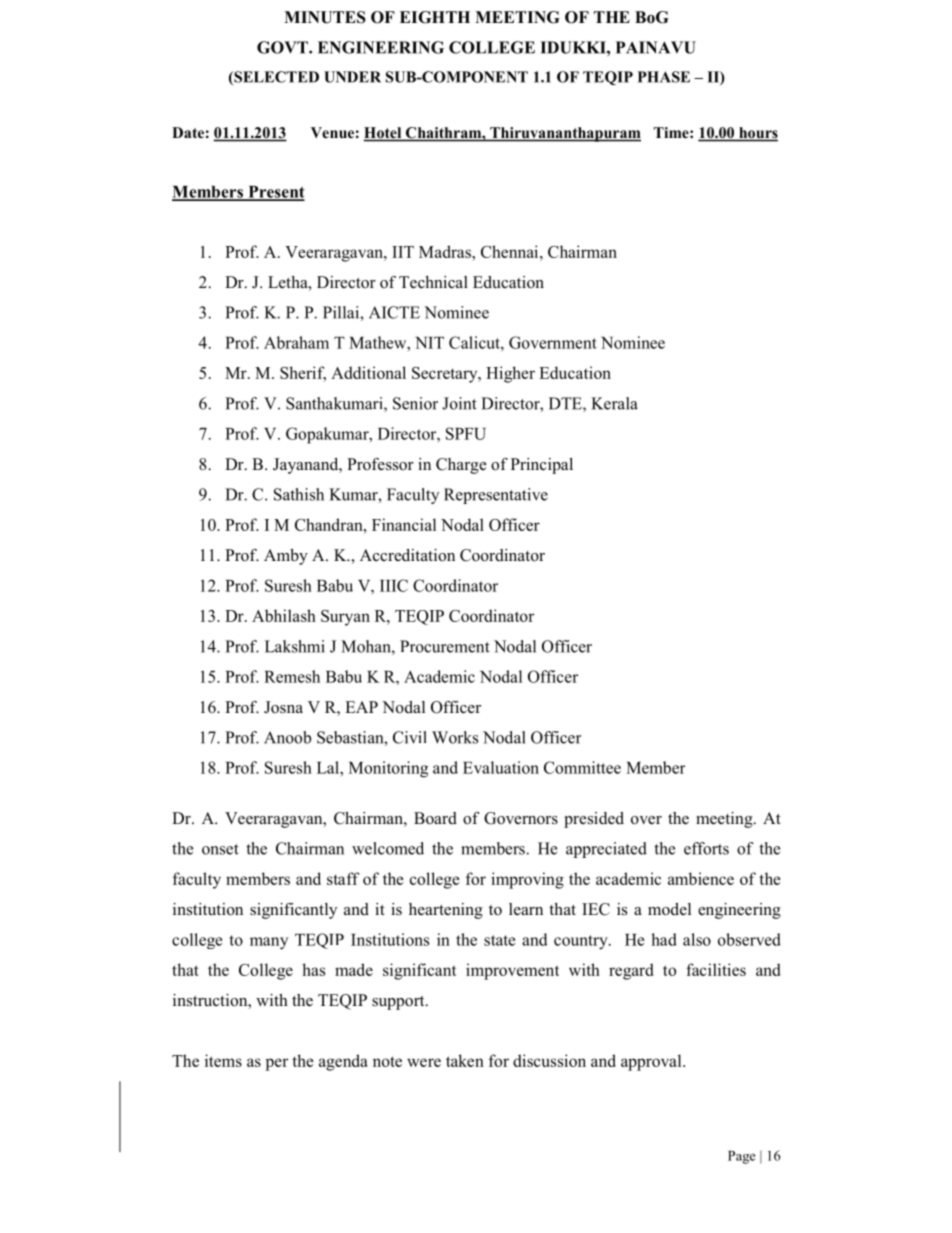  I want to click on PHASE, so click(664, 77).
